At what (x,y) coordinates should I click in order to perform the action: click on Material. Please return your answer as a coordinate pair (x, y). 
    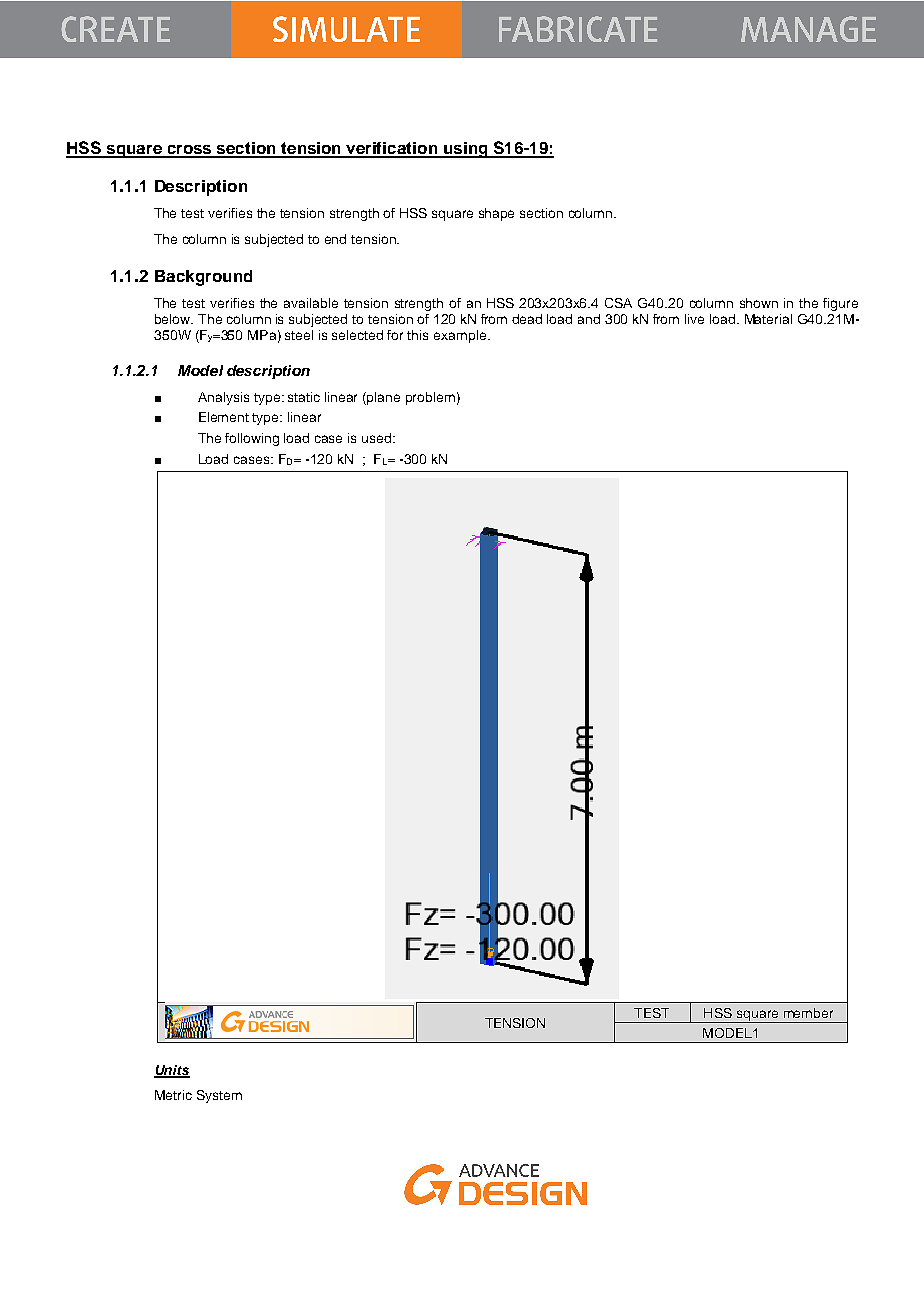
    Looking at the image, I should click on (768, 319).
